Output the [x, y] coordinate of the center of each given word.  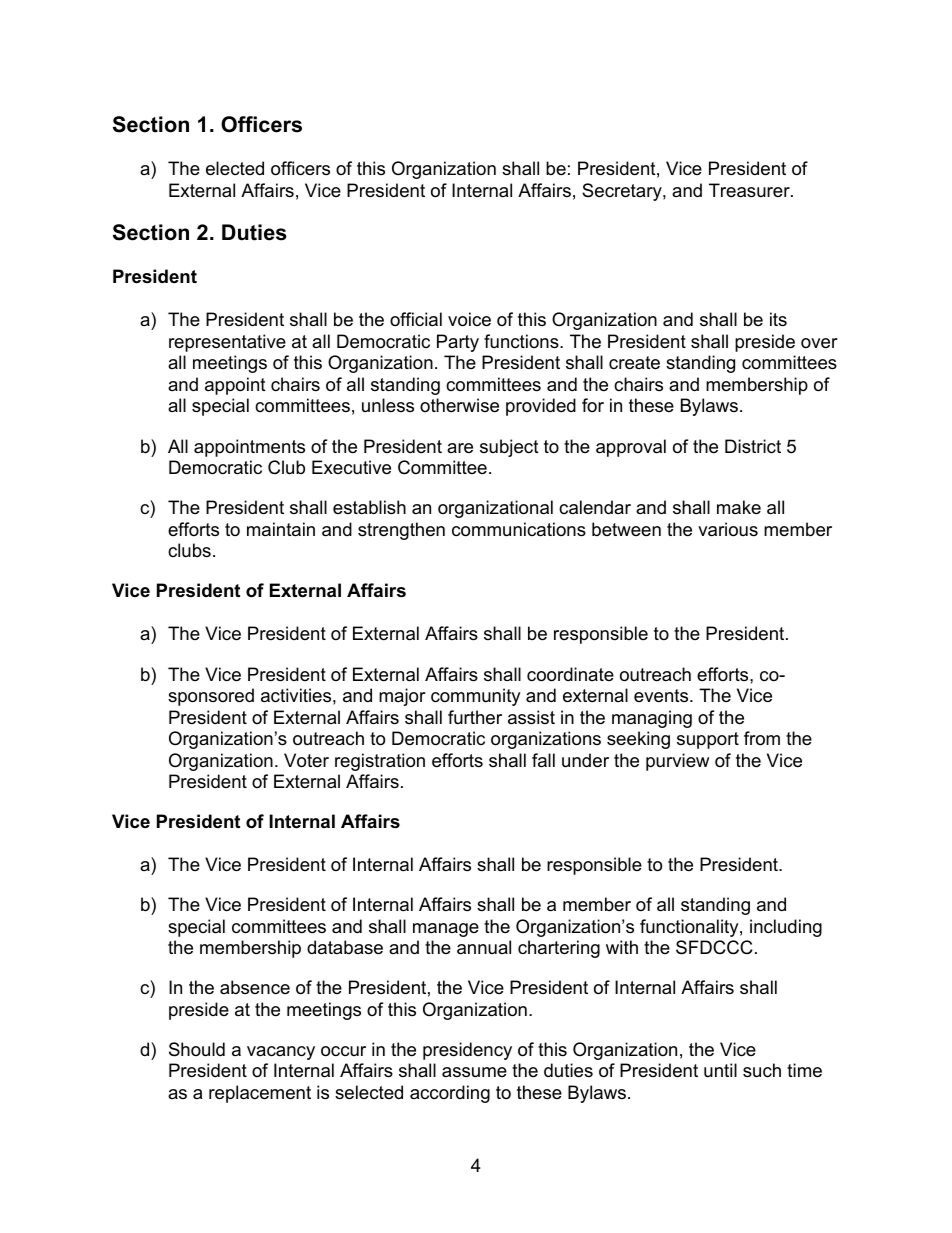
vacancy [281, 1053]
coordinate [570, 674]
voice [469, 319]
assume [474, 1072]
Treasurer [750, 190]
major [402, 697]
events [662, 696]
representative [227, 343]
